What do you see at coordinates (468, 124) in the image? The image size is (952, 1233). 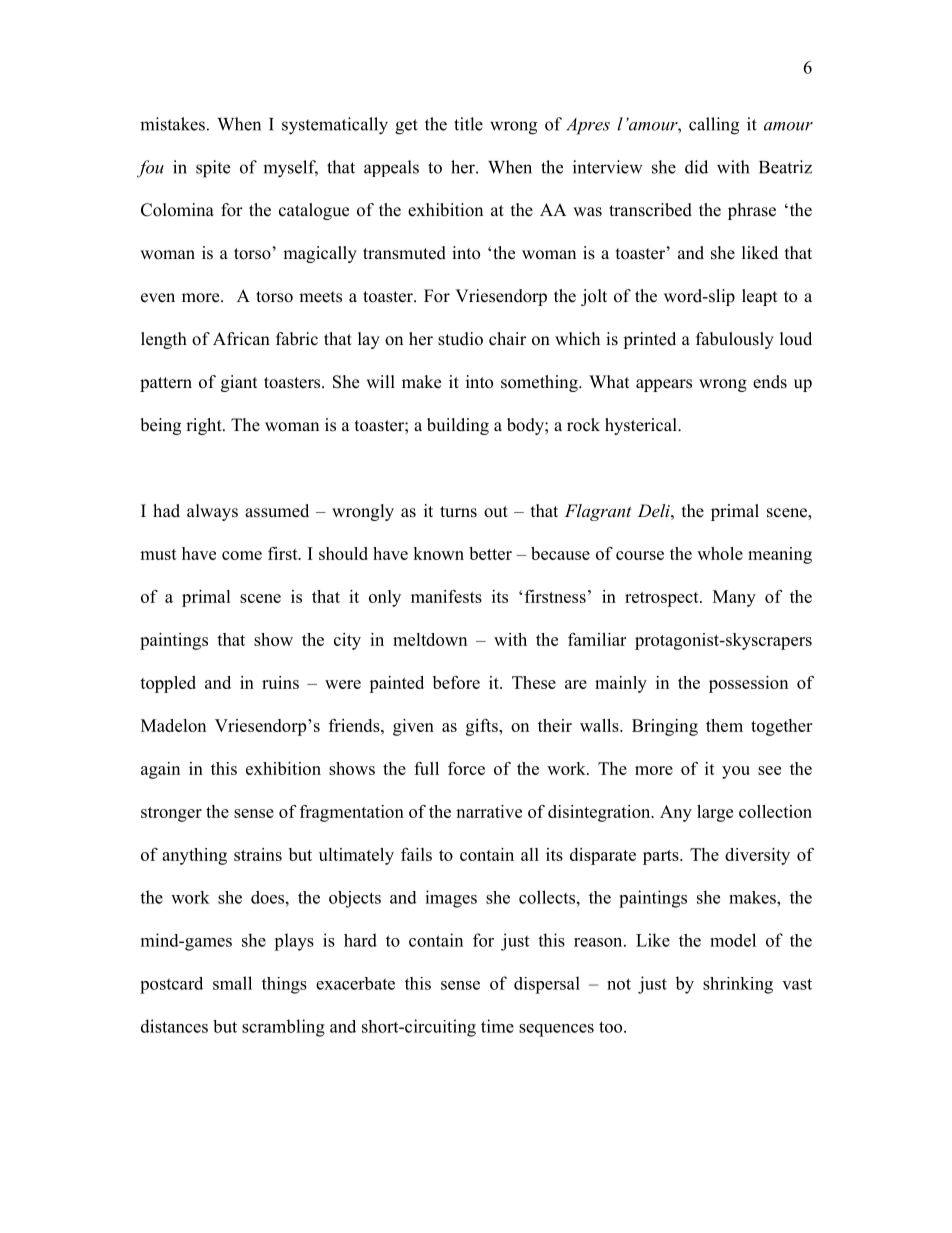 I see `title` at bounding box center [468, 124].
